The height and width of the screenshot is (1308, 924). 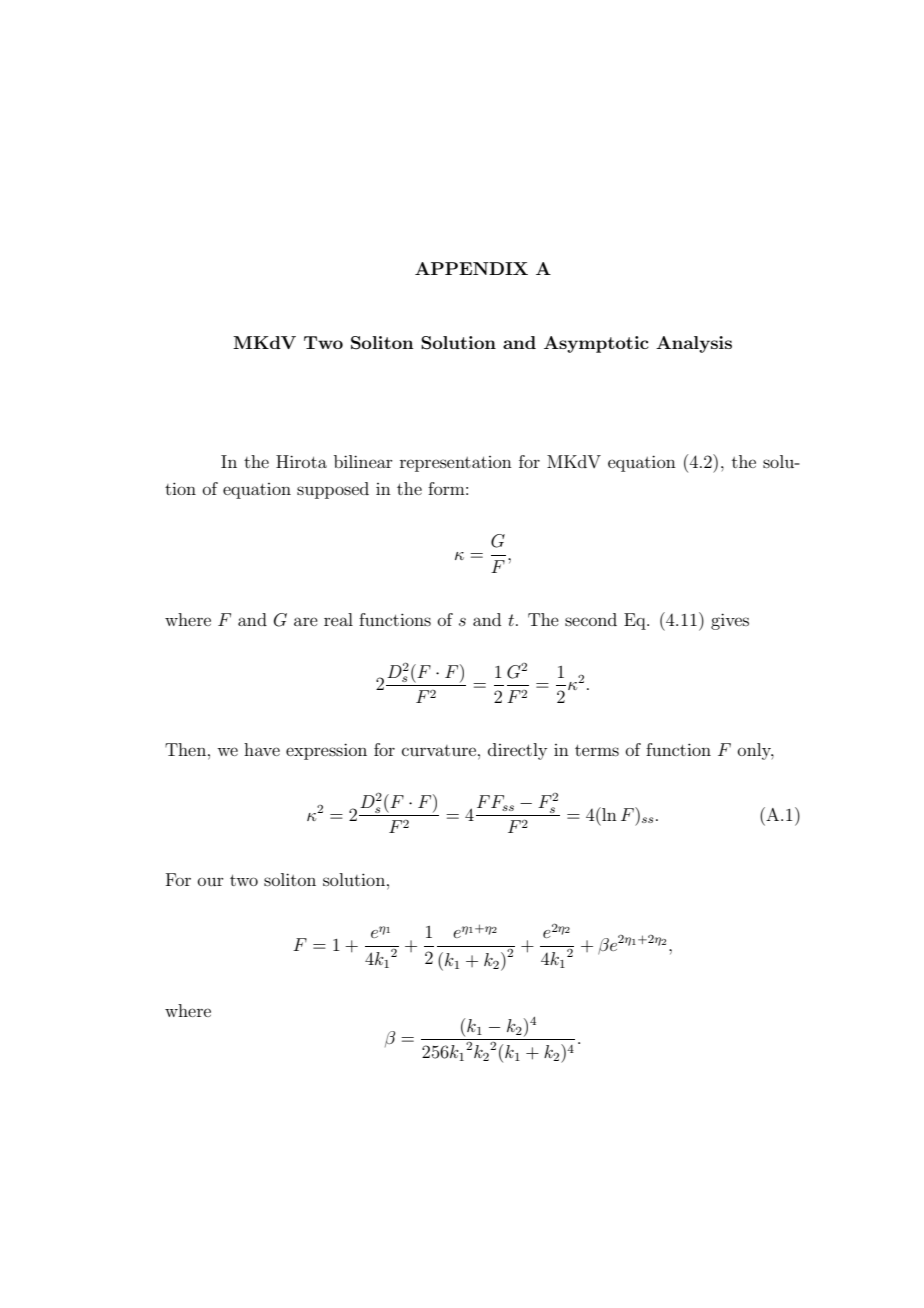 What do you see at coordinates (471, 268) in the screenshot?
I see `APPENDIX` at bounding box center [471, 268].
